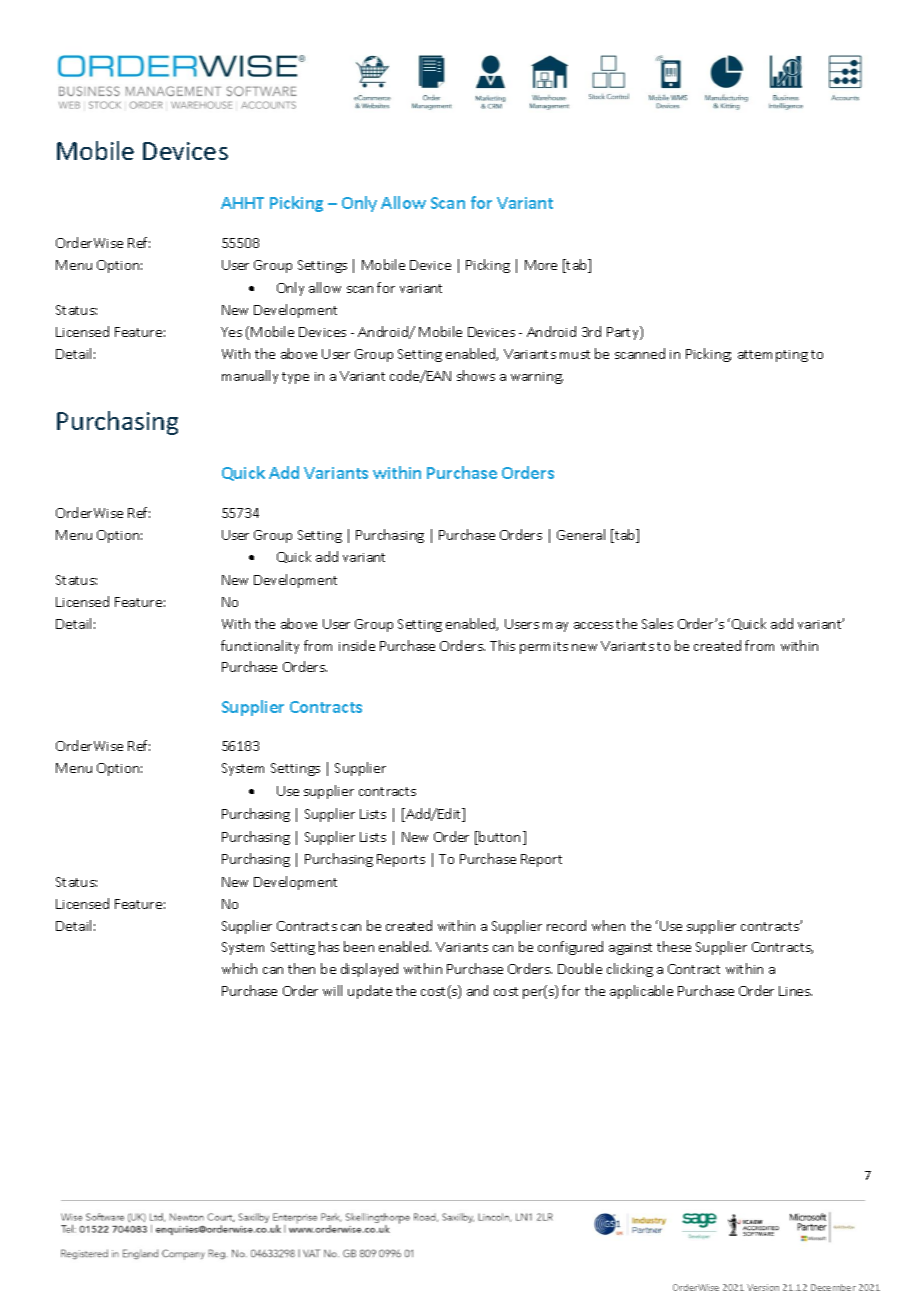 The image size is (924, 1308). What do you see at coordinates (833, 1287) in the page?
I see `December` at bounding box center [833, 1287].
